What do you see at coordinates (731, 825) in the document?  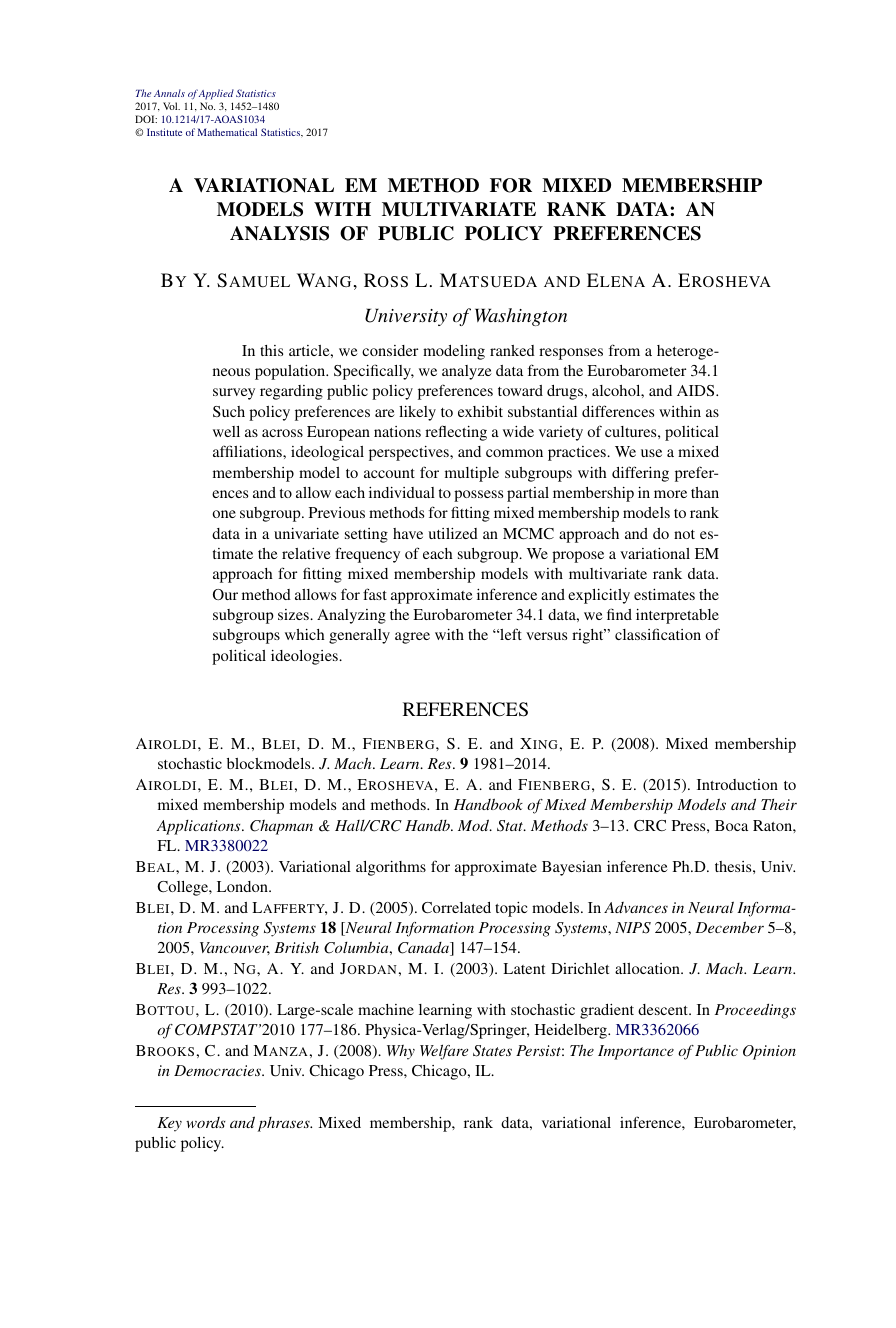 I see `Boca` at bounding box center [731, 825].
